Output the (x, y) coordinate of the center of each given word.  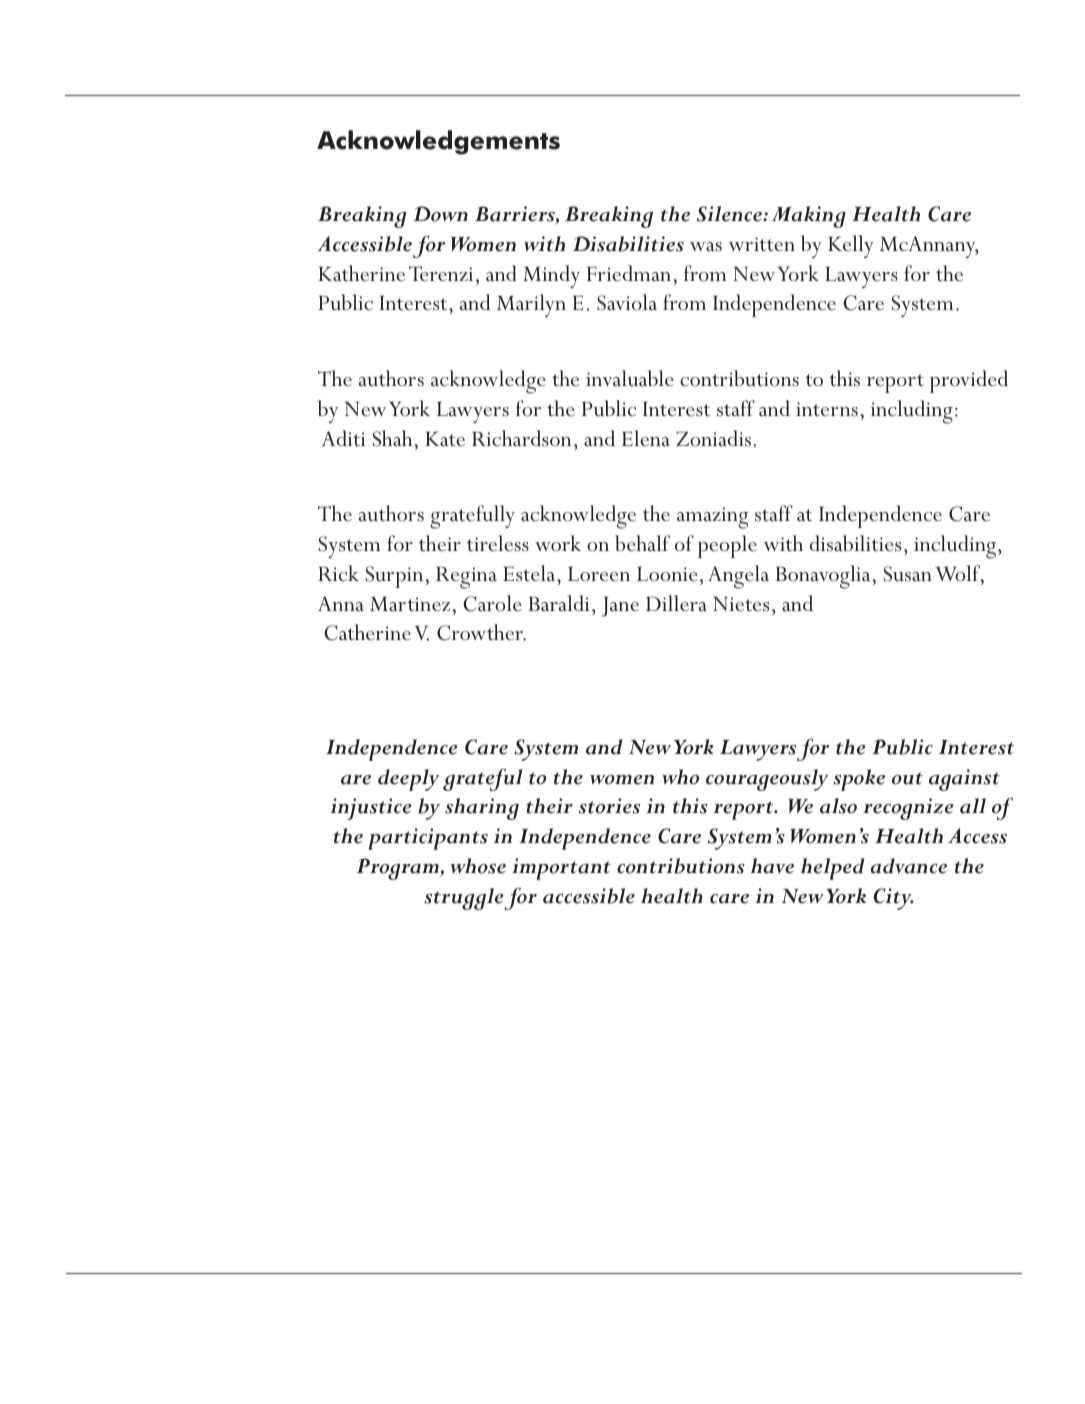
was (706, 246)
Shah (392, 438)
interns (827, 409)
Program (399, 869)
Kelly (851, 246)
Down (440, 214)
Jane (620, 607)
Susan (908, 574)
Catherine (368, 632)
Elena (646, 438)
